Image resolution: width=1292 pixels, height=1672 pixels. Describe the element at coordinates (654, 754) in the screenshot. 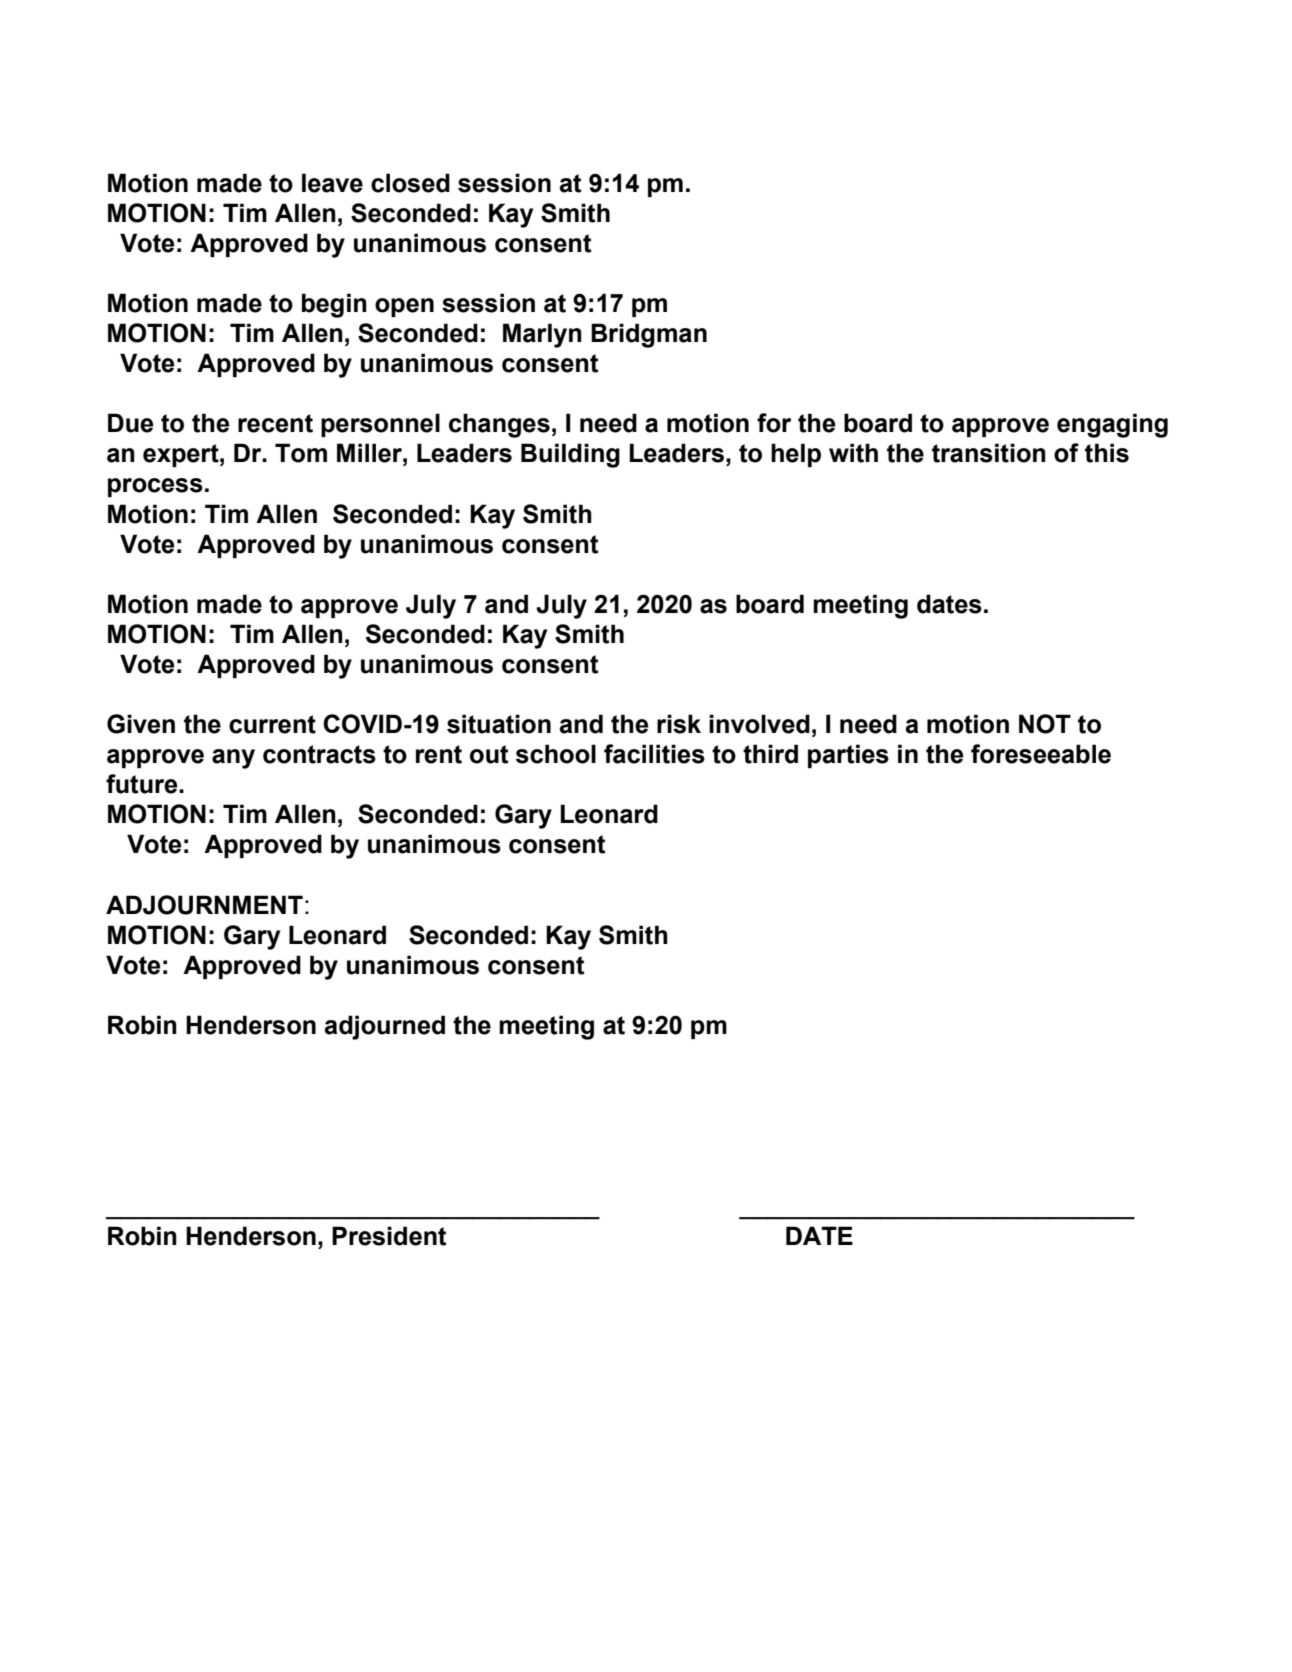

I see `facilities` at that location.
